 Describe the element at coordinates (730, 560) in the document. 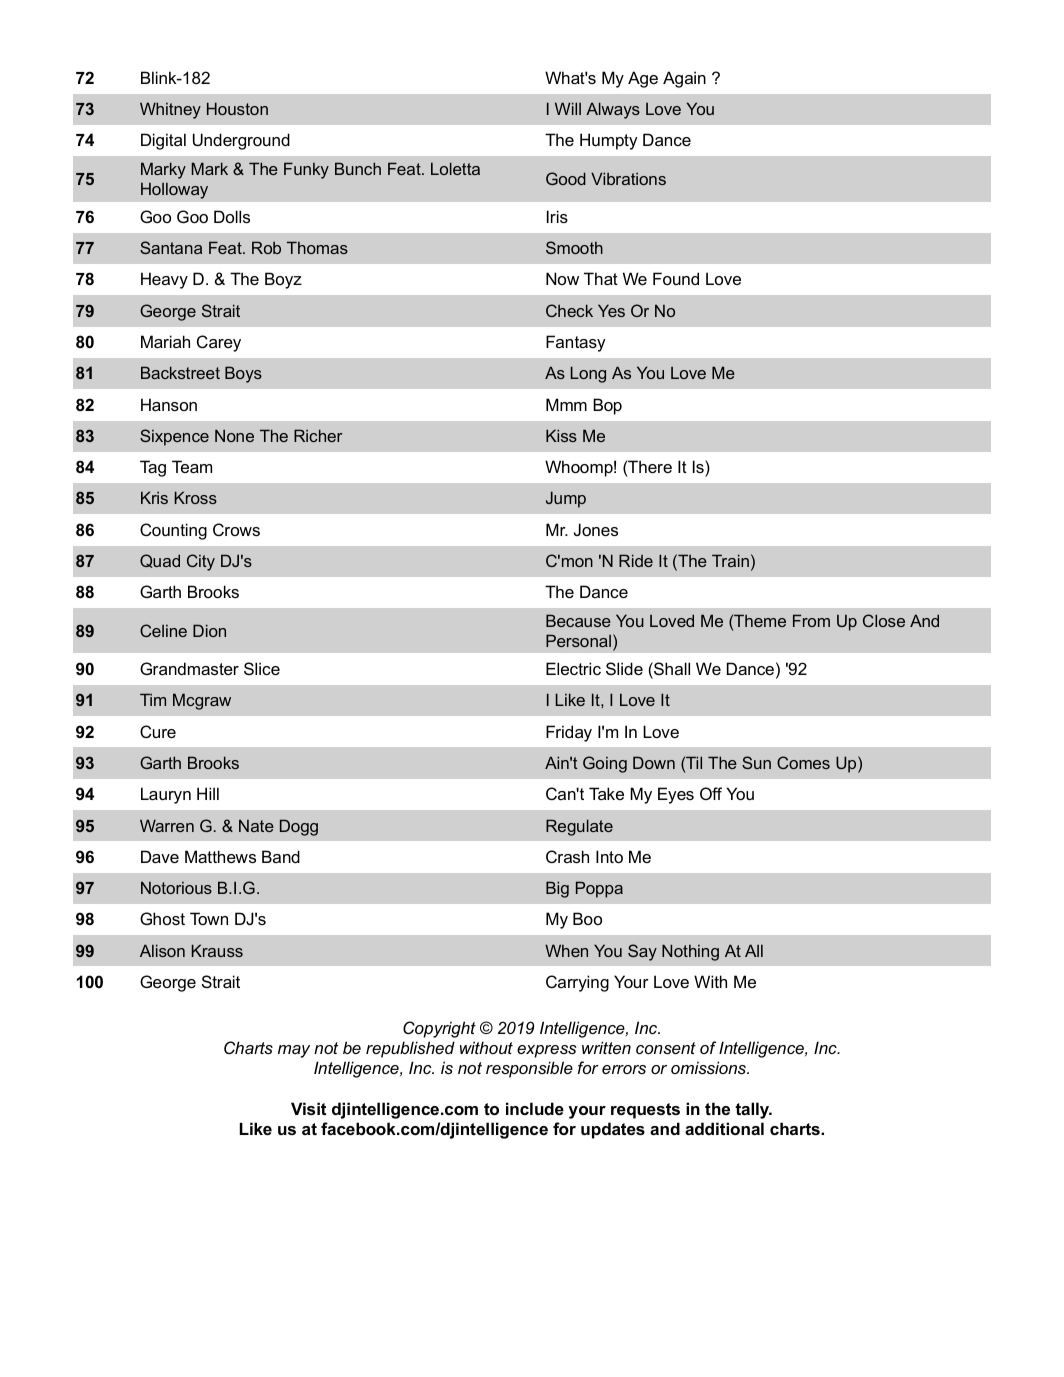

I see `Train` at that location.
